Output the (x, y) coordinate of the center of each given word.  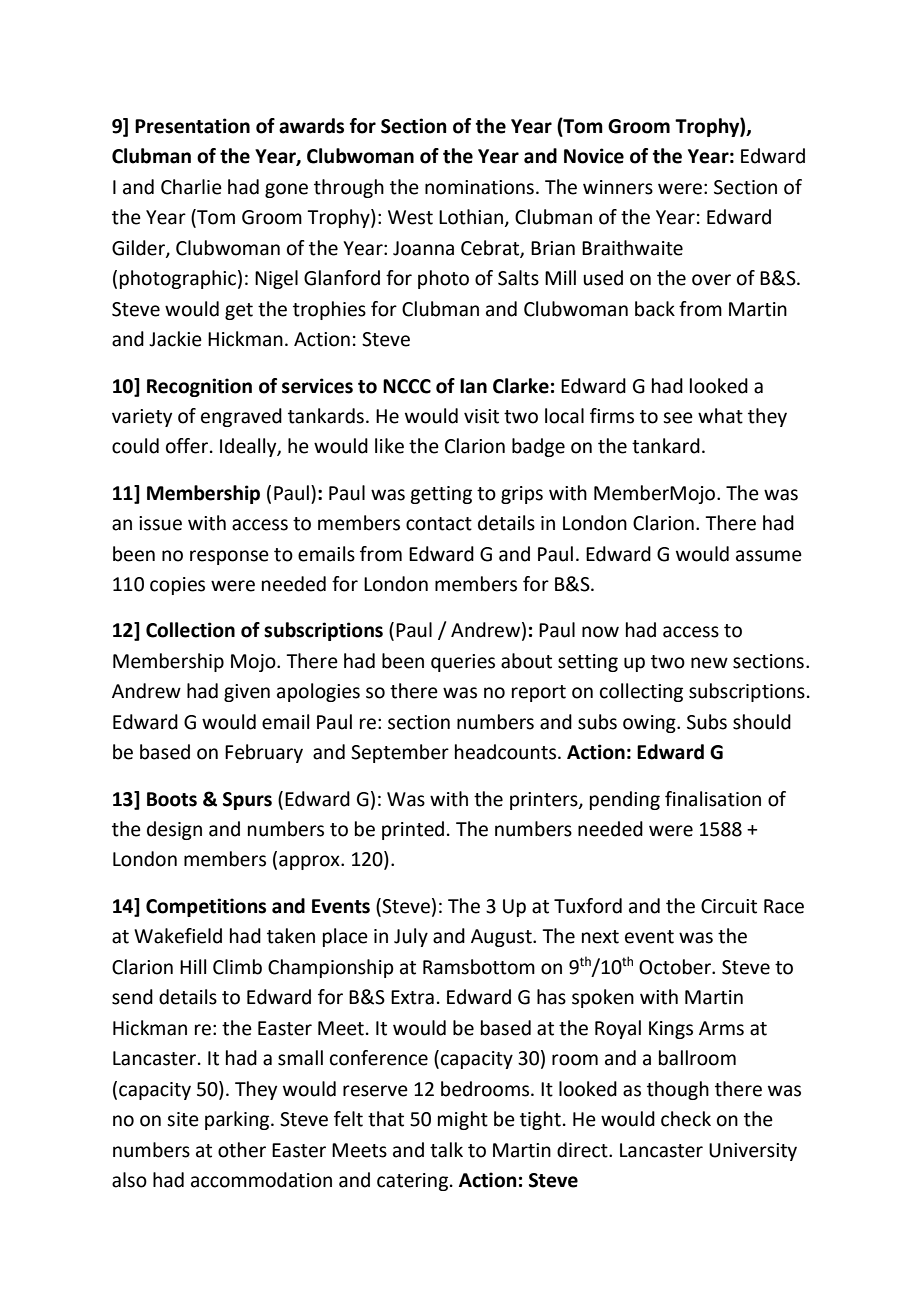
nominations (479, 187)
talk (446, 1150)
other (242, 1150)
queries (463, 663)
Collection (190, 630)
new (709, 663)
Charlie (191, 187)
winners (618, 187)
